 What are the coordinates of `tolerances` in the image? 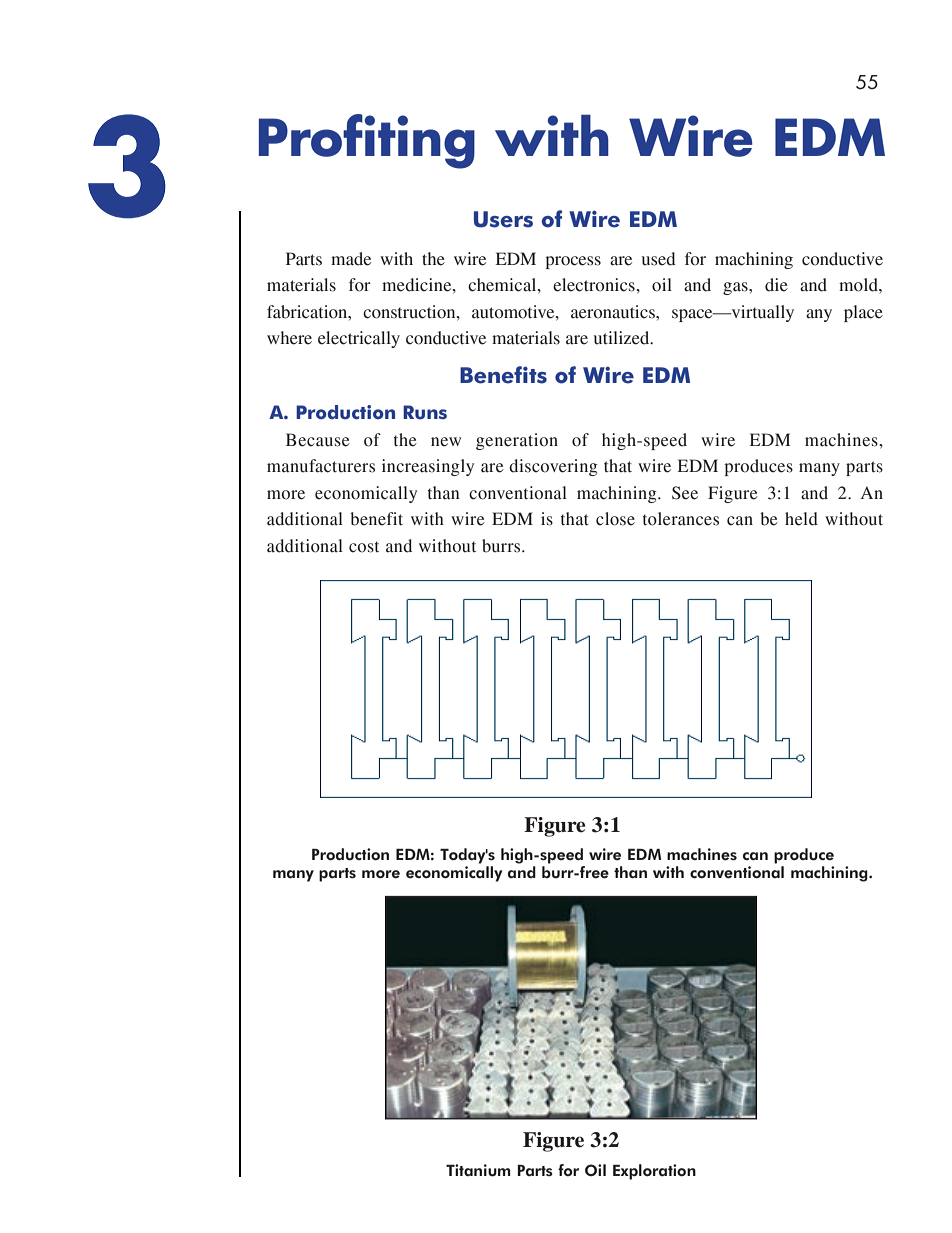 It's located at (681, 519).
